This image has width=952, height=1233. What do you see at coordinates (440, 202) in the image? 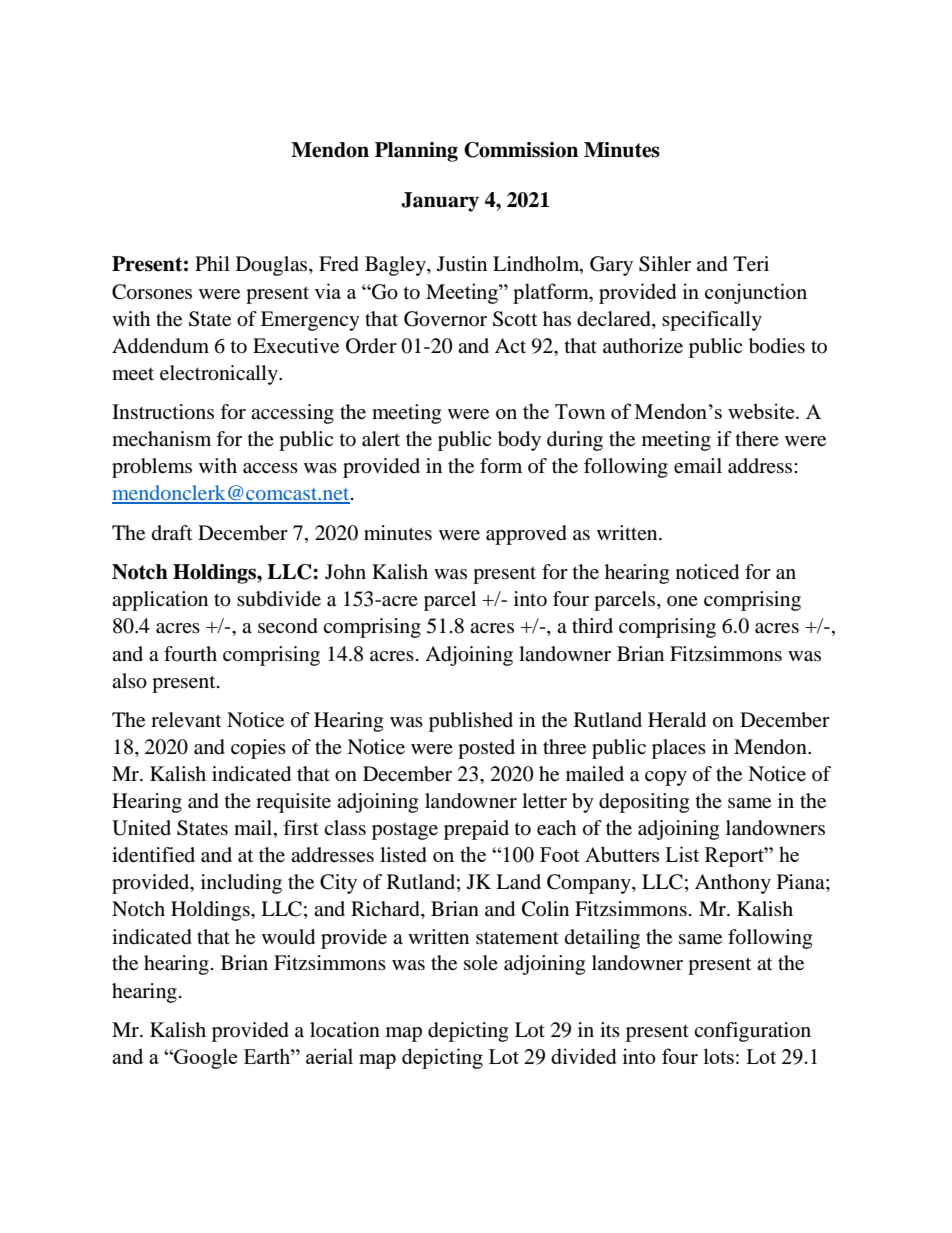
I see `January` at bounding box center [440, 202].
